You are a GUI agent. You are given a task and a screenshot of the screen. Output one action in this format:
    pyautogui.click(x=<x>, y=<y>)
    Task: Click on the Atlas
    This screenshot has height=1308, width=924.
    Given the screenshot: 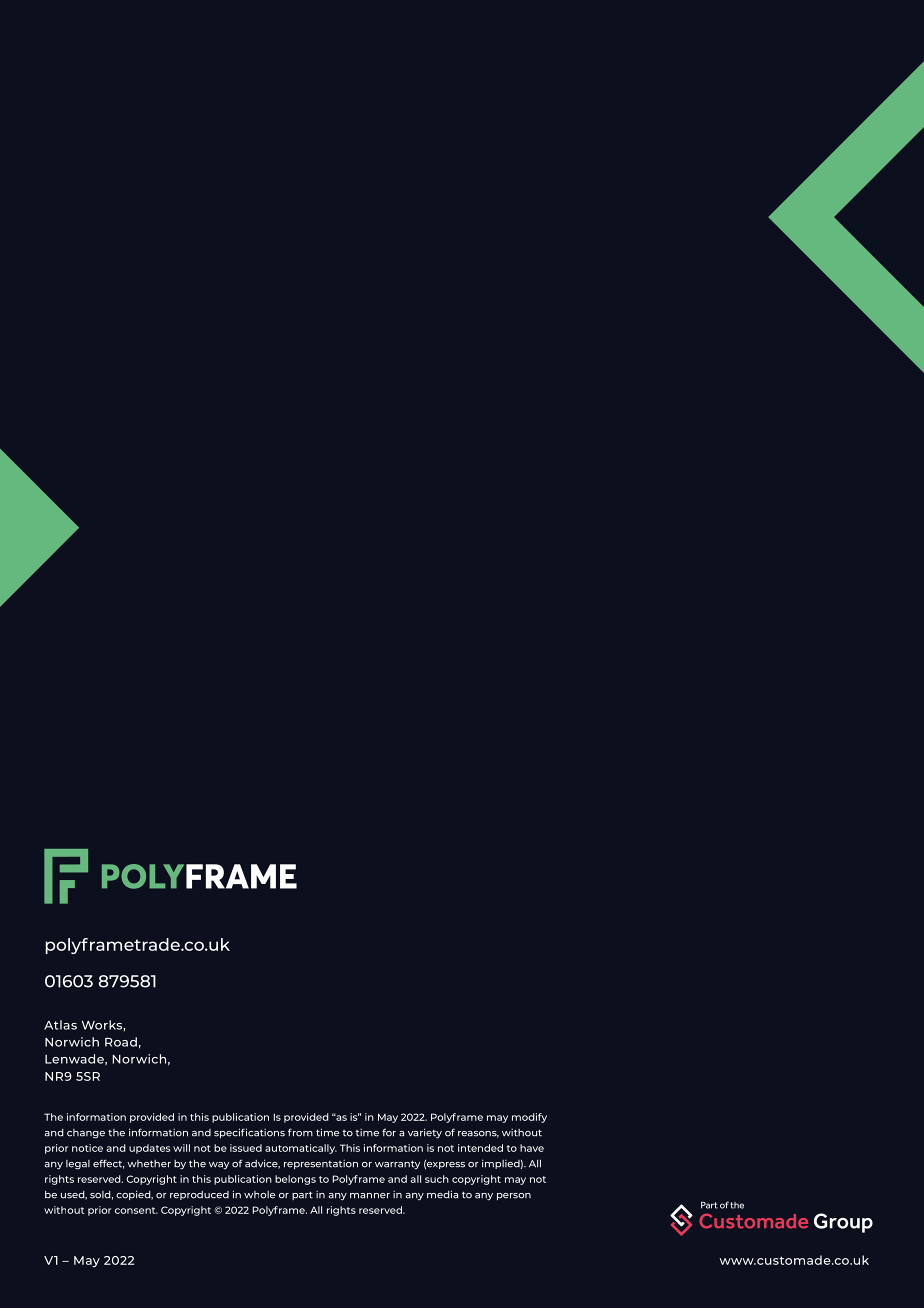 What is the action you would take?
    pyautogui.click(x=60, y=1025)
